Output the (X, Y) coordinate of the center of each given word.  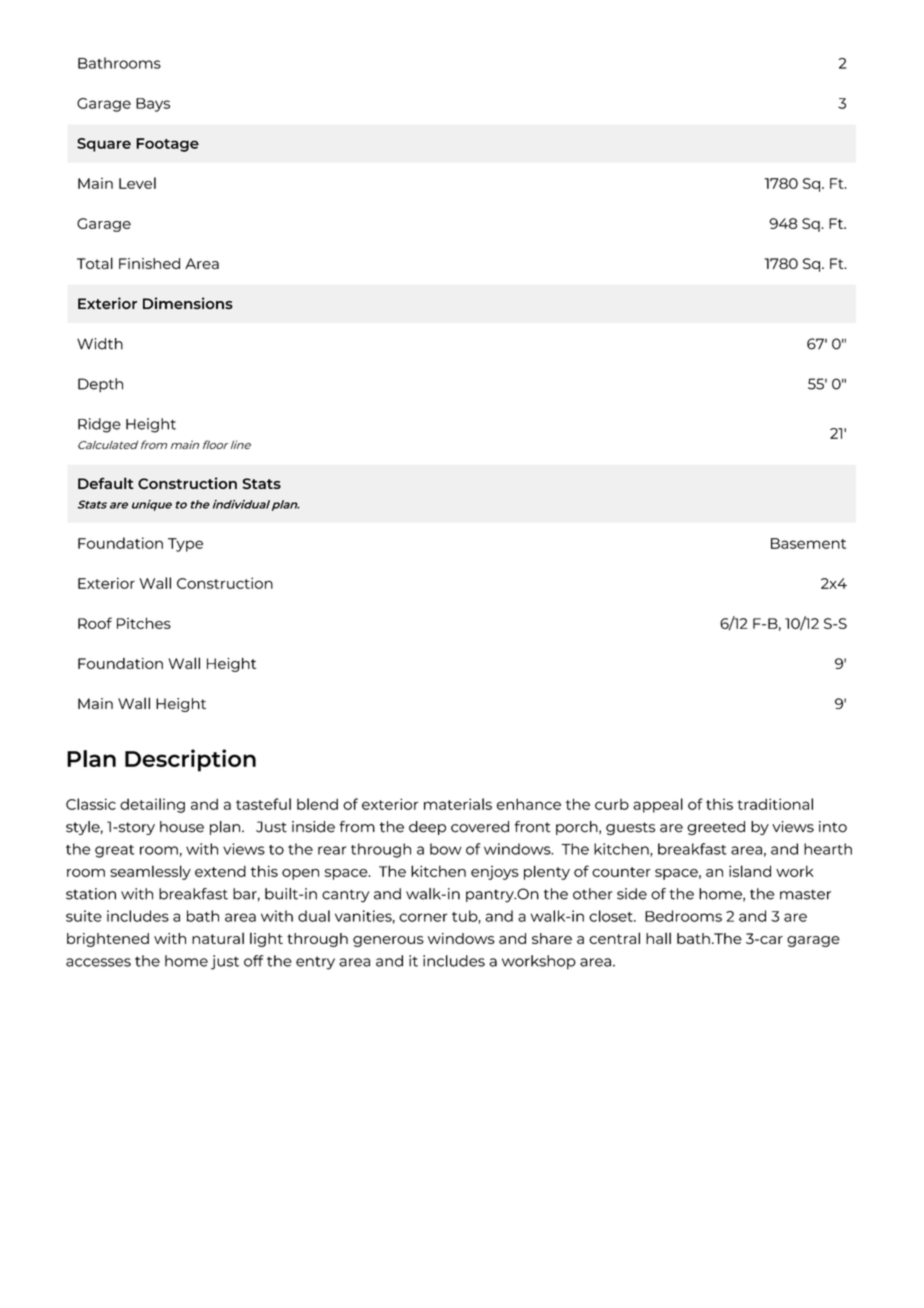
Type (185, 545)
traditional (775, 804)
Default (106, 483)
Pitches (144, 623)
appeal (658, 805)
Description (190, 760)
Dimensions (188, 303)
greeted (716, 828)
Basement (808, 543)
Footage (167, 145)
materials (458, 804)
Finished (149, 263)
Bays (153, 105)
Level (137, 183)
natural (218, 938)
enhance (529, 804)
